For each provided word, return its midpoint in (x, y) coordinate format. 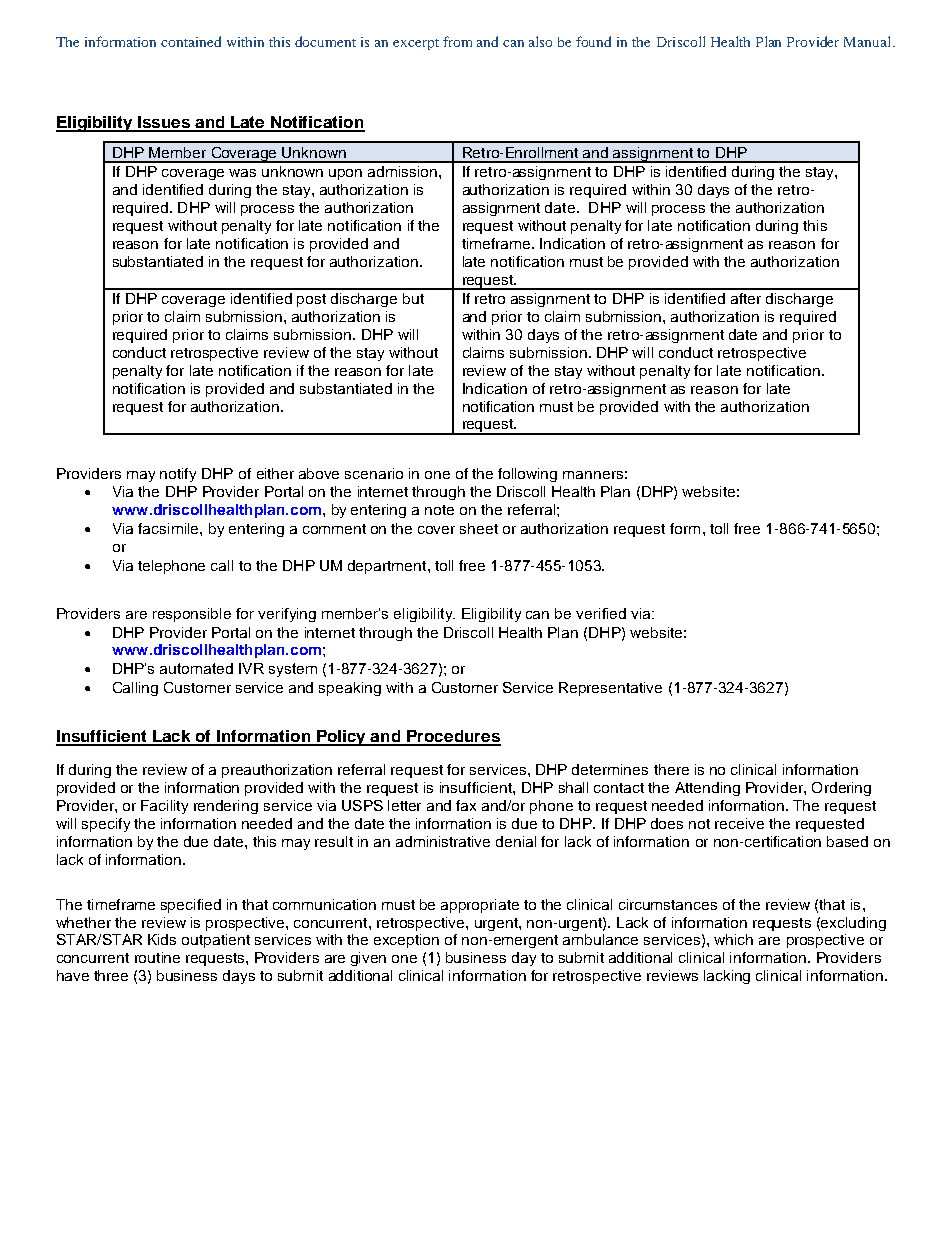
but (413, 298)
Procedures (453, 737)
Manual (869, 41)
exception (406, 941)
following (527, 475)
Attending (707, 789)
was (242, 173)
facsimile (169, 528)
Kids (162, 939)
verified (601, 613)
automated (196, 668)
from (457, 41)
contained (191, 41)
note (439, 510)
